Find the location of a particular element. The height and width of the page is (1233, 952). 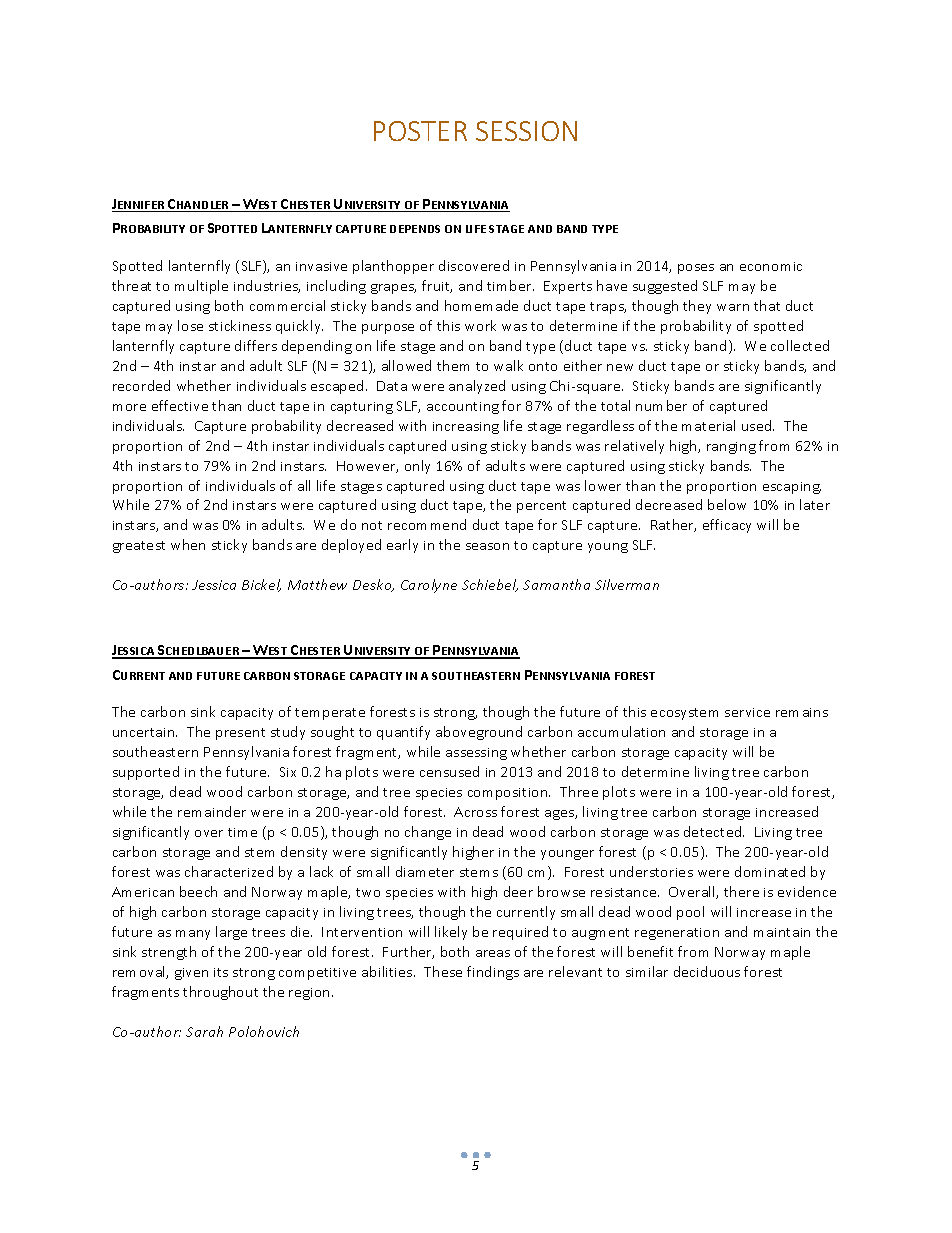

collected is located at coordinates (800, 345).
